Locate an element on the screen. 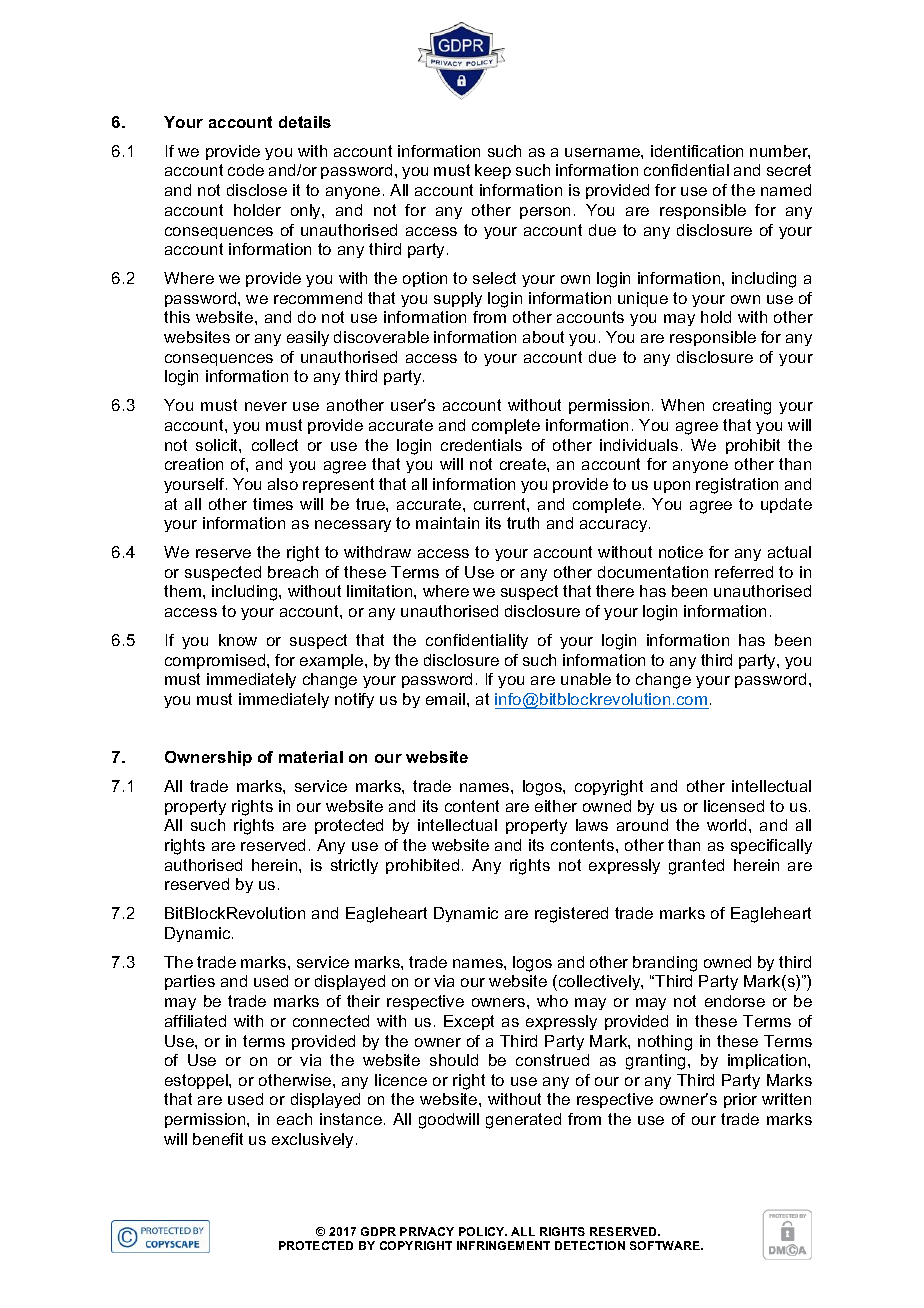  granted is located at coordinates (696, 867).
